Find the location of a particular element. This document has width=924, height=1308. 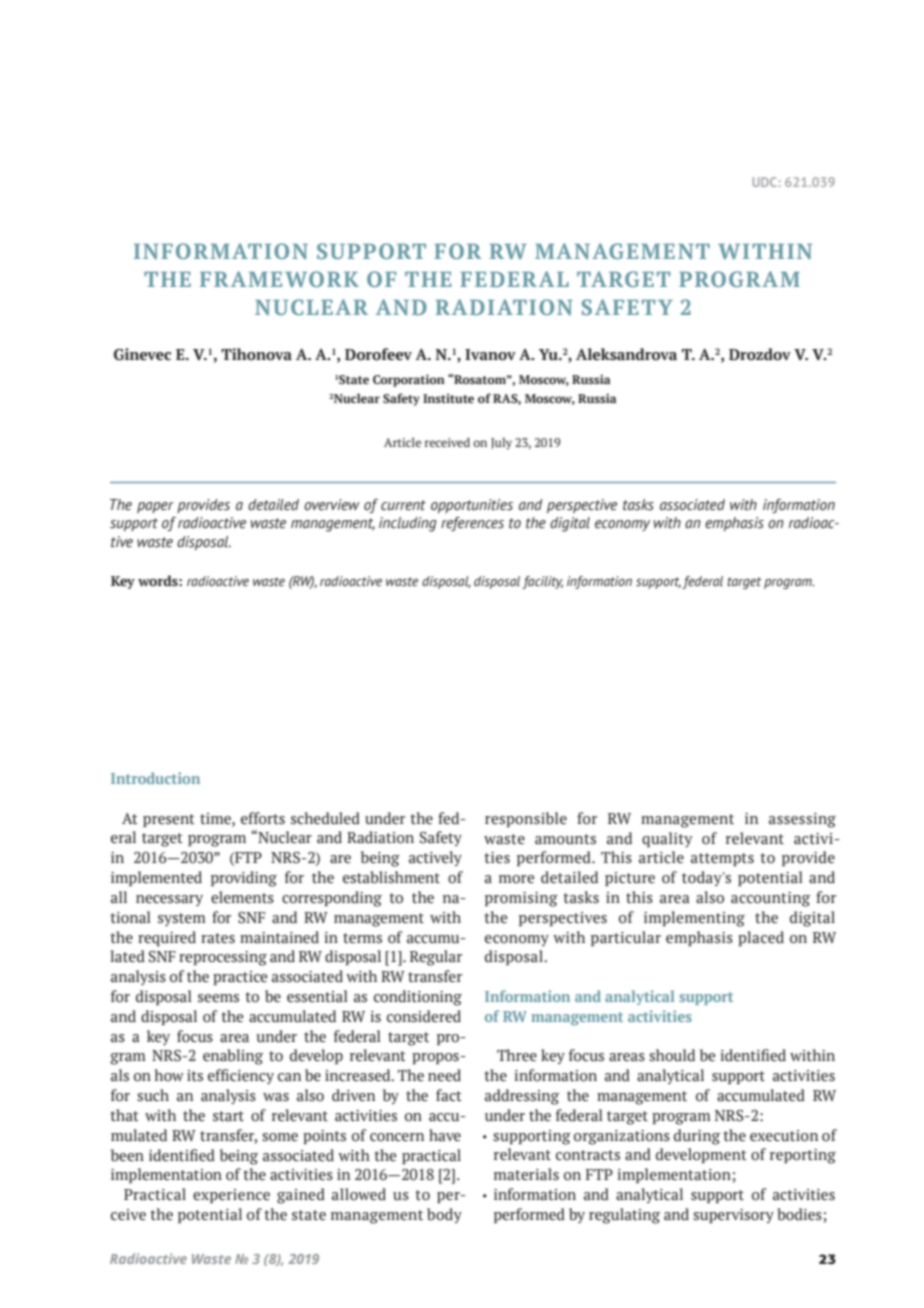

more is located at coordinates (516, 879).
